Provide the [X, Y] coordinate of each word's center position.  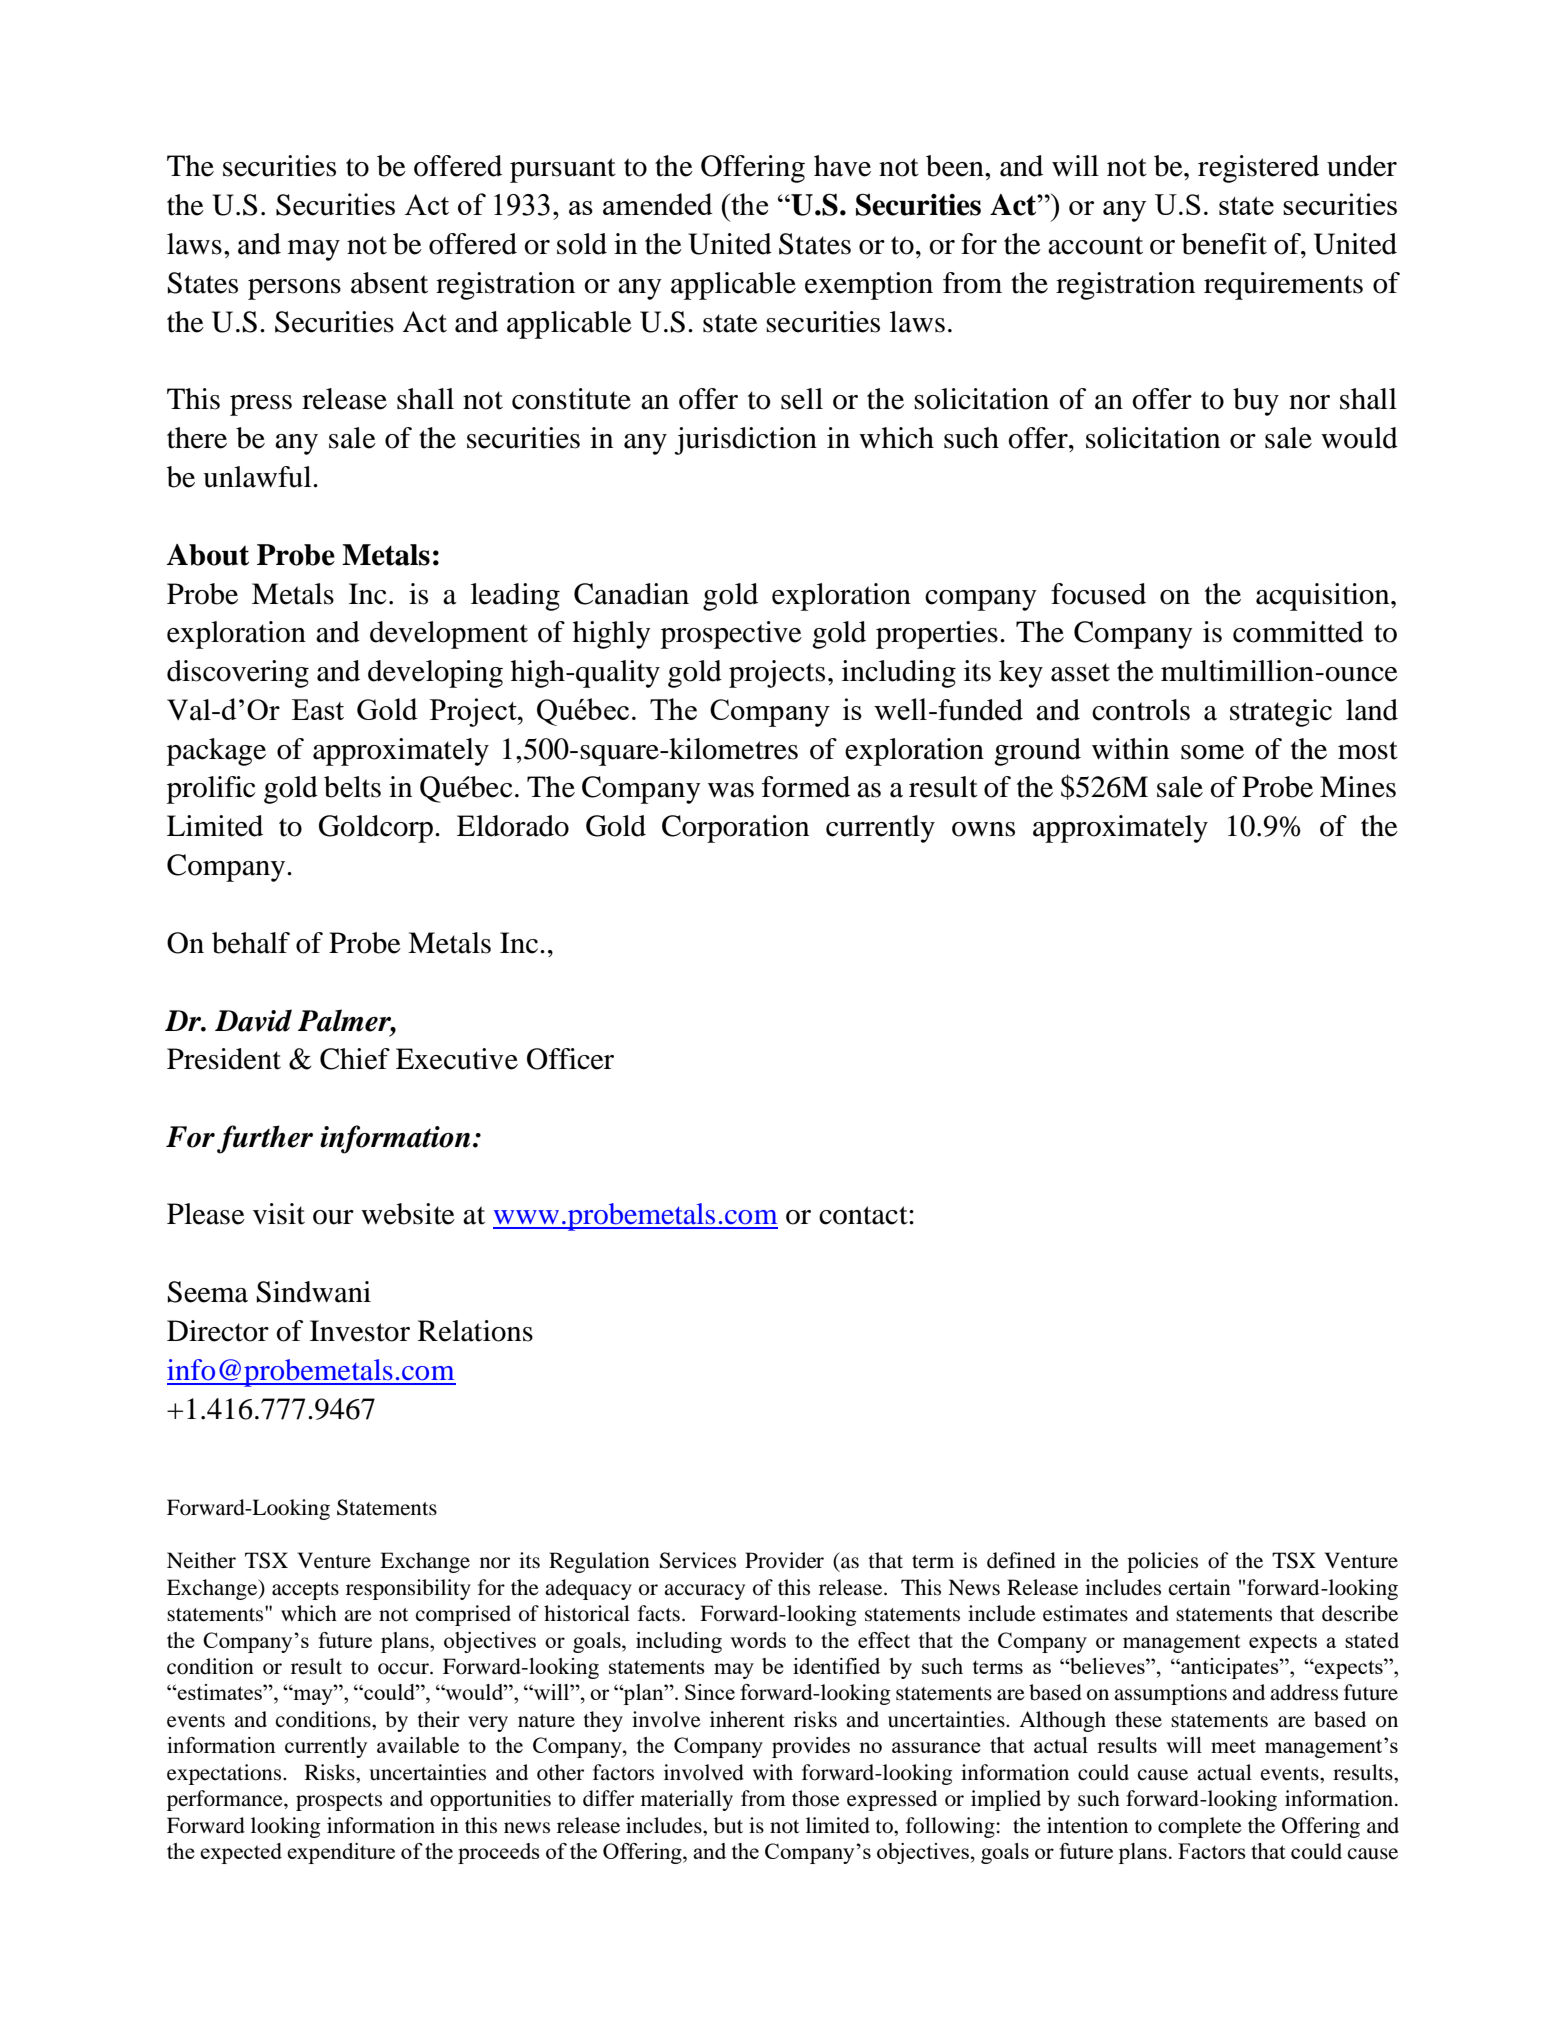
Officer [570, 1059]
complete [1200, 1827]
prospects [339, 1802]
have [842, 166]
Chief [355, 1059]
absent [389, 283]
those [816, 1798]
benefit [1224, 244]
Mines [1358, 787]
